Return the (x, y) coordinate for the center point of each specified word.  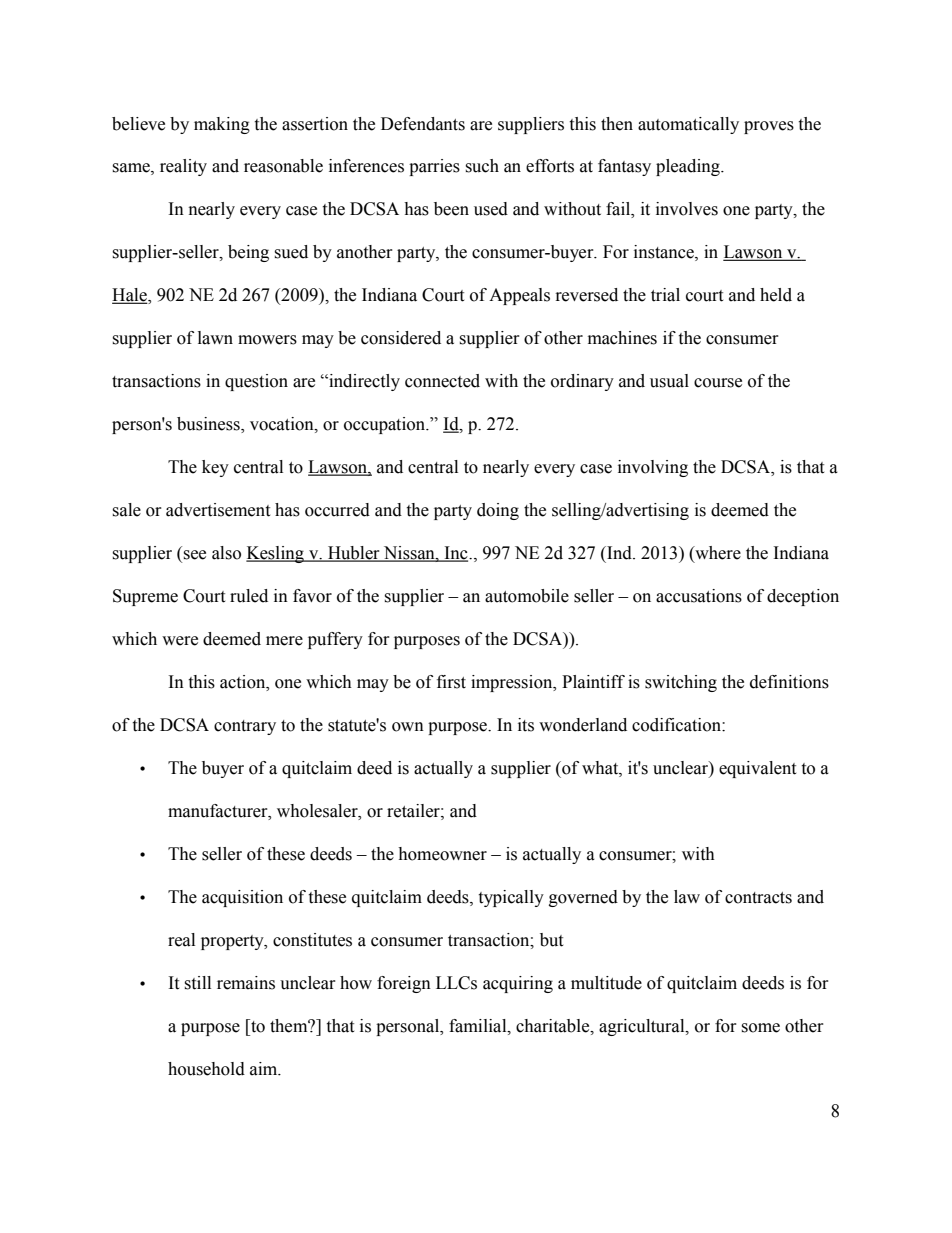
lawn (215, 338)
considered (401, 338)
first (451, 682)
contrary (245, 727)
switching (681, 683)
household (206, 1069)
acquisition (242, 898)
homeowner (442, 854)
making (222, 125)
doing (498, 511)
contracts (758, 898)
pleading (689, 167)
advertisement (218, 510)
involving (653, 468)
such (482, 166)
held (776, 295)
